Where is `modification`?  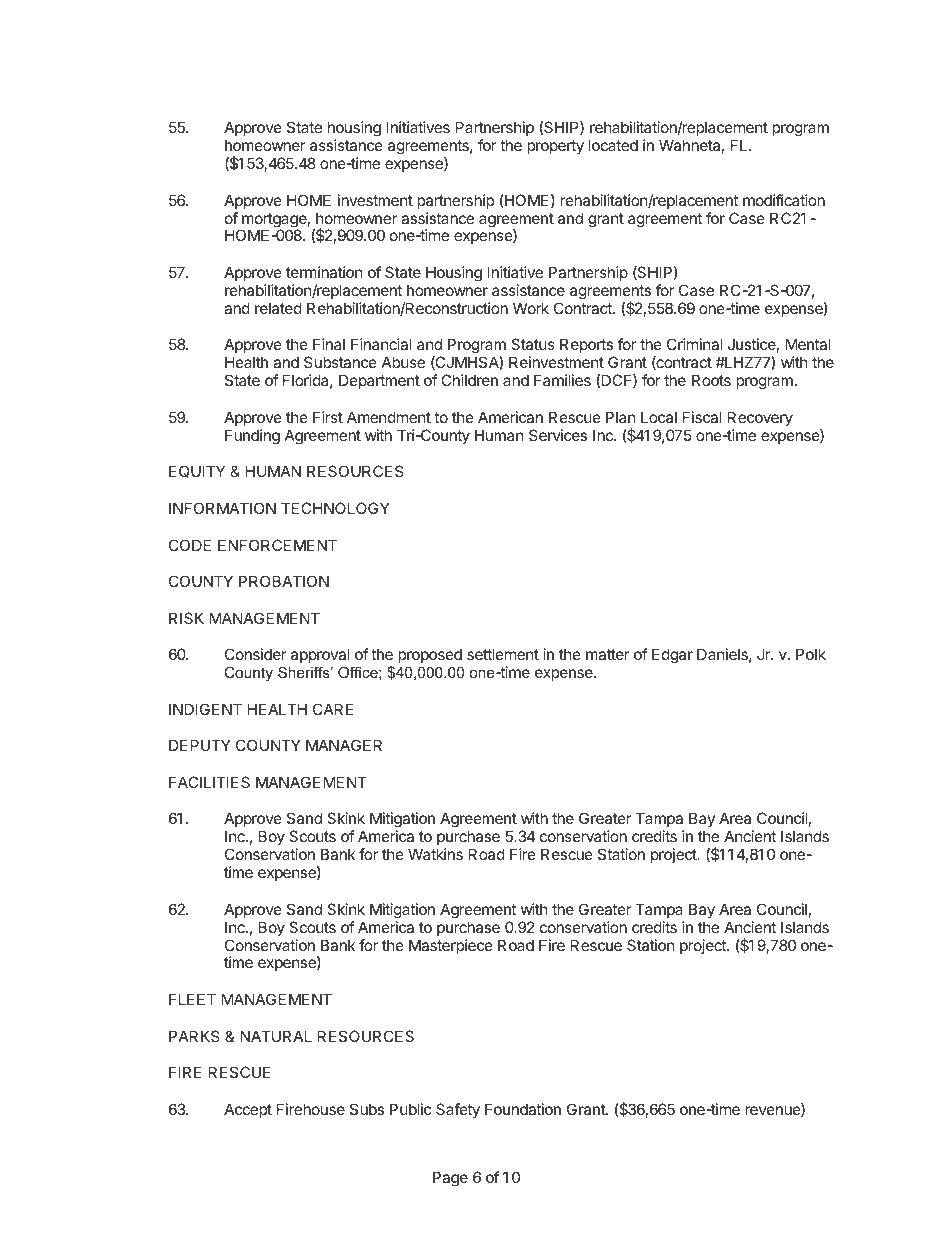
modification is located at coordinates (784, 200).
